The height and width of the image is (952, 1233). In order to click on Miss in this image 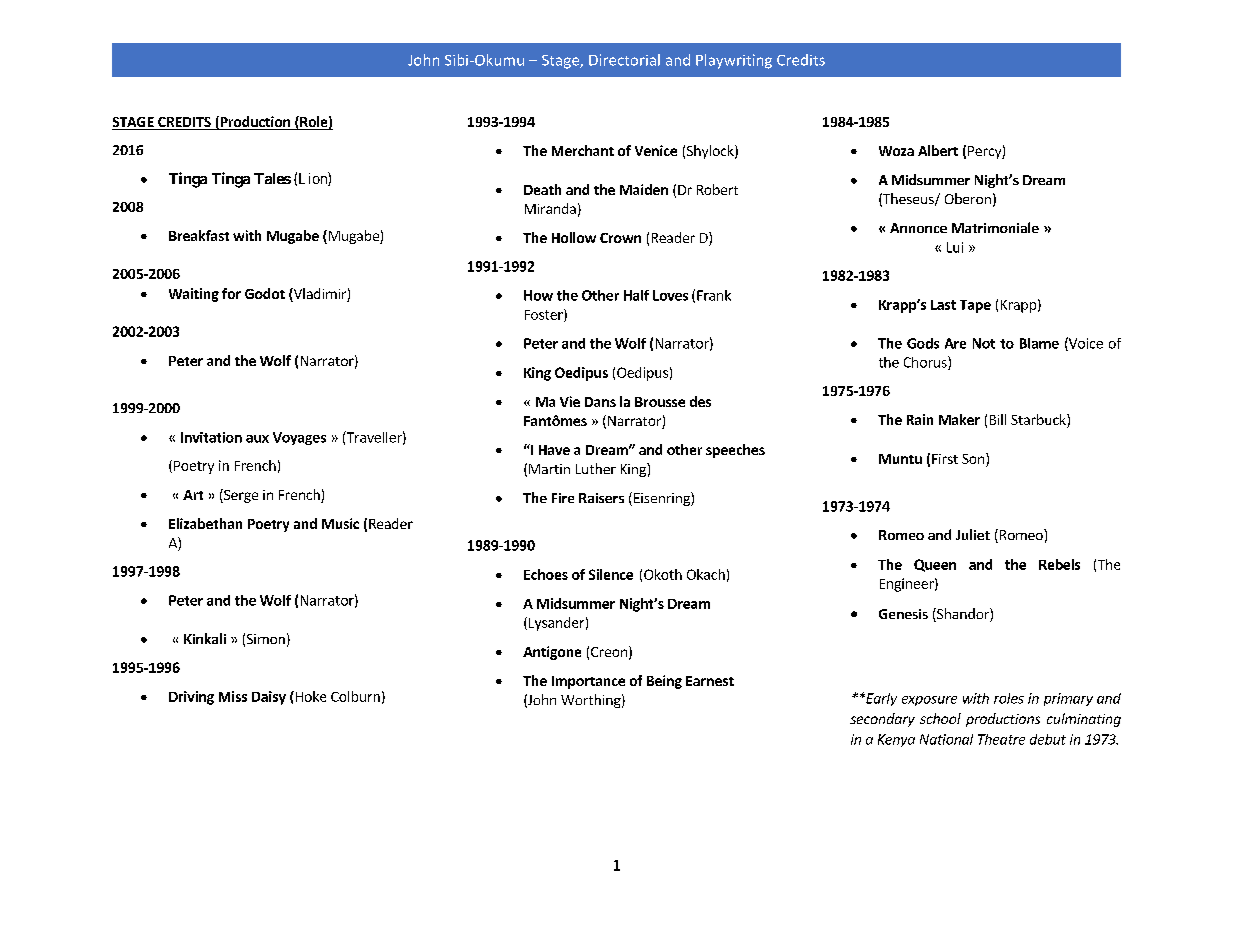, I will do `click(233, 696)`.
